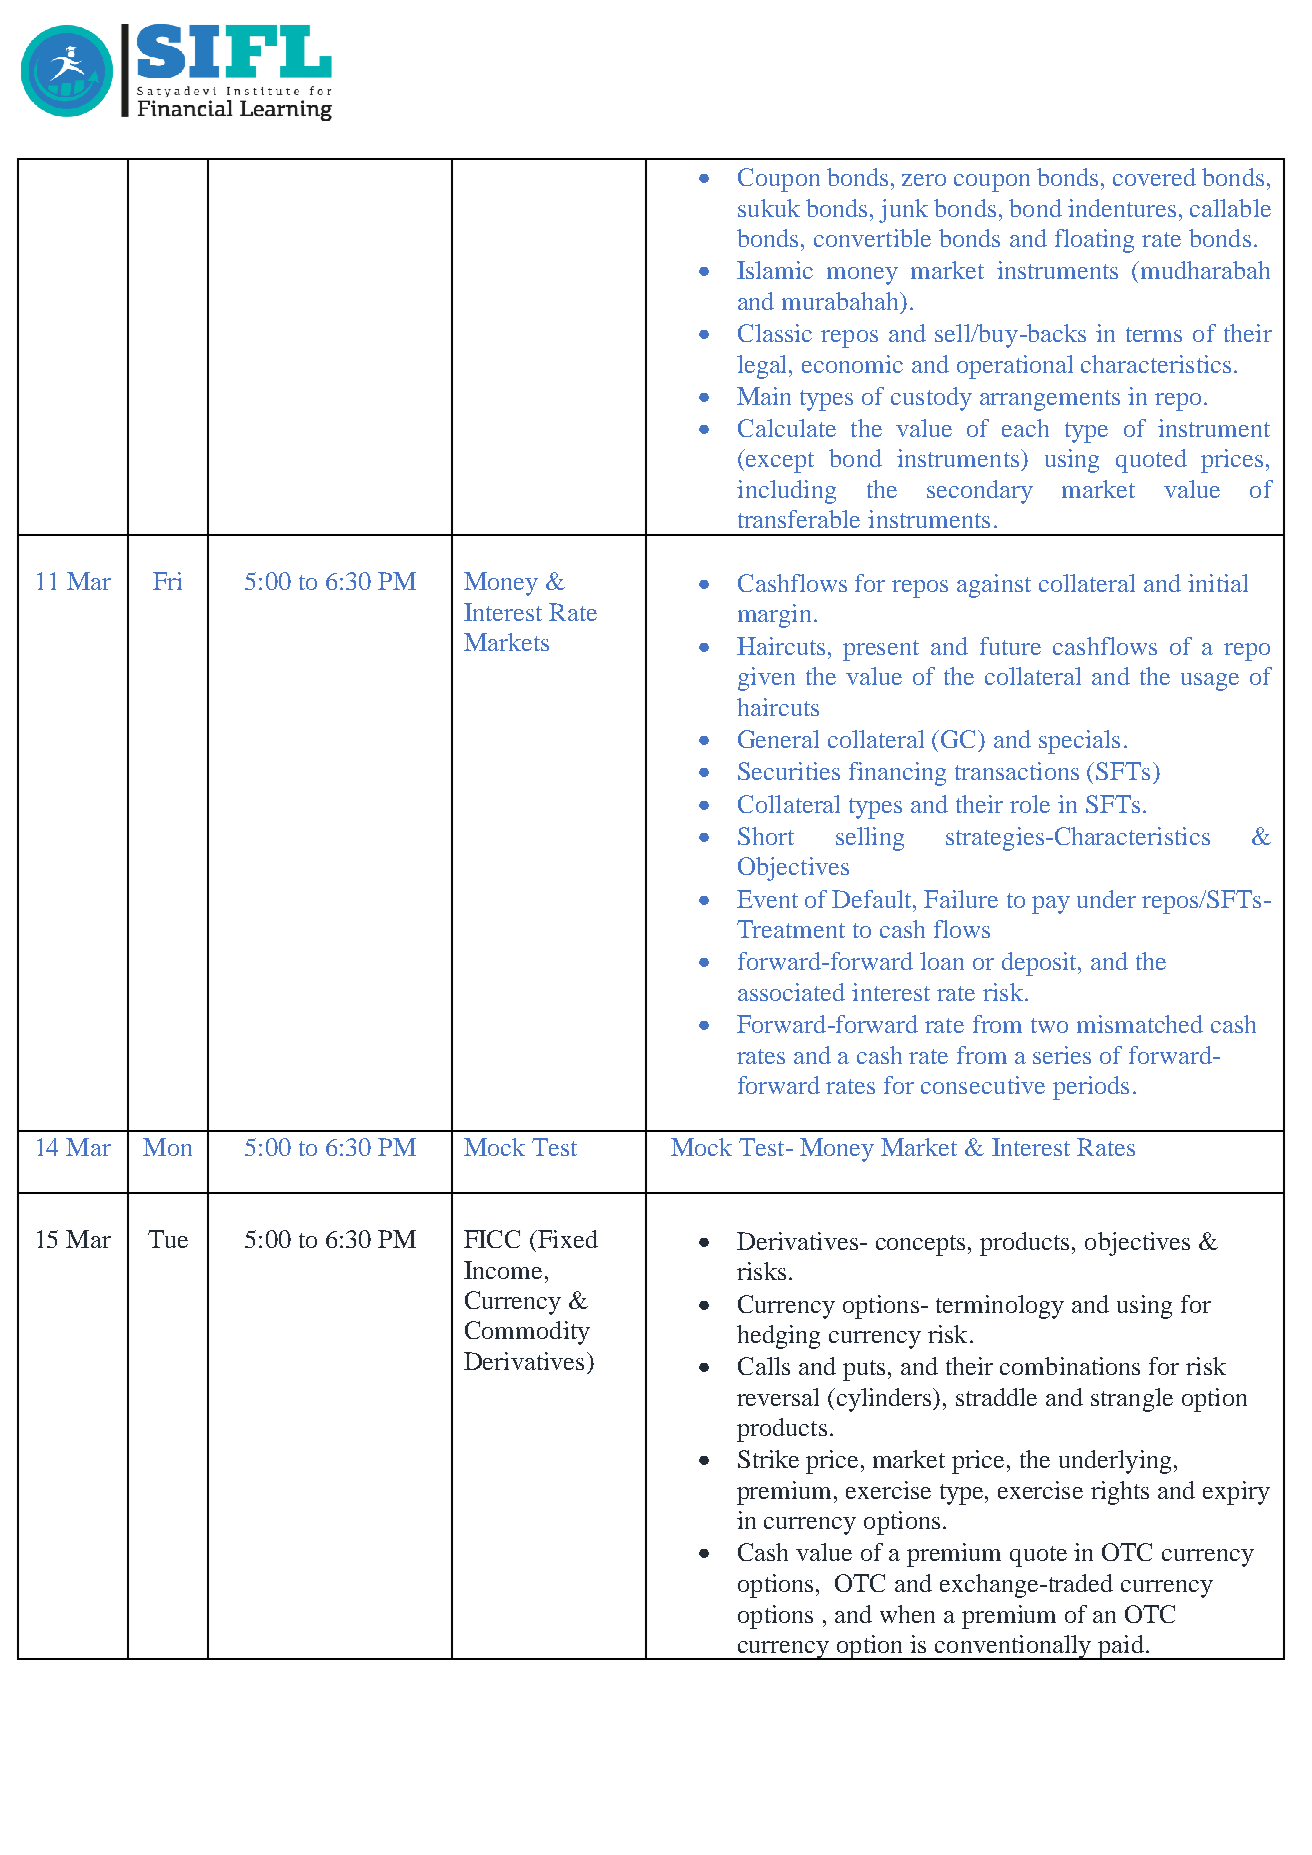 The width and height of the document is (1312, 1855). I want to click on Tue, so click(168, 1239).
